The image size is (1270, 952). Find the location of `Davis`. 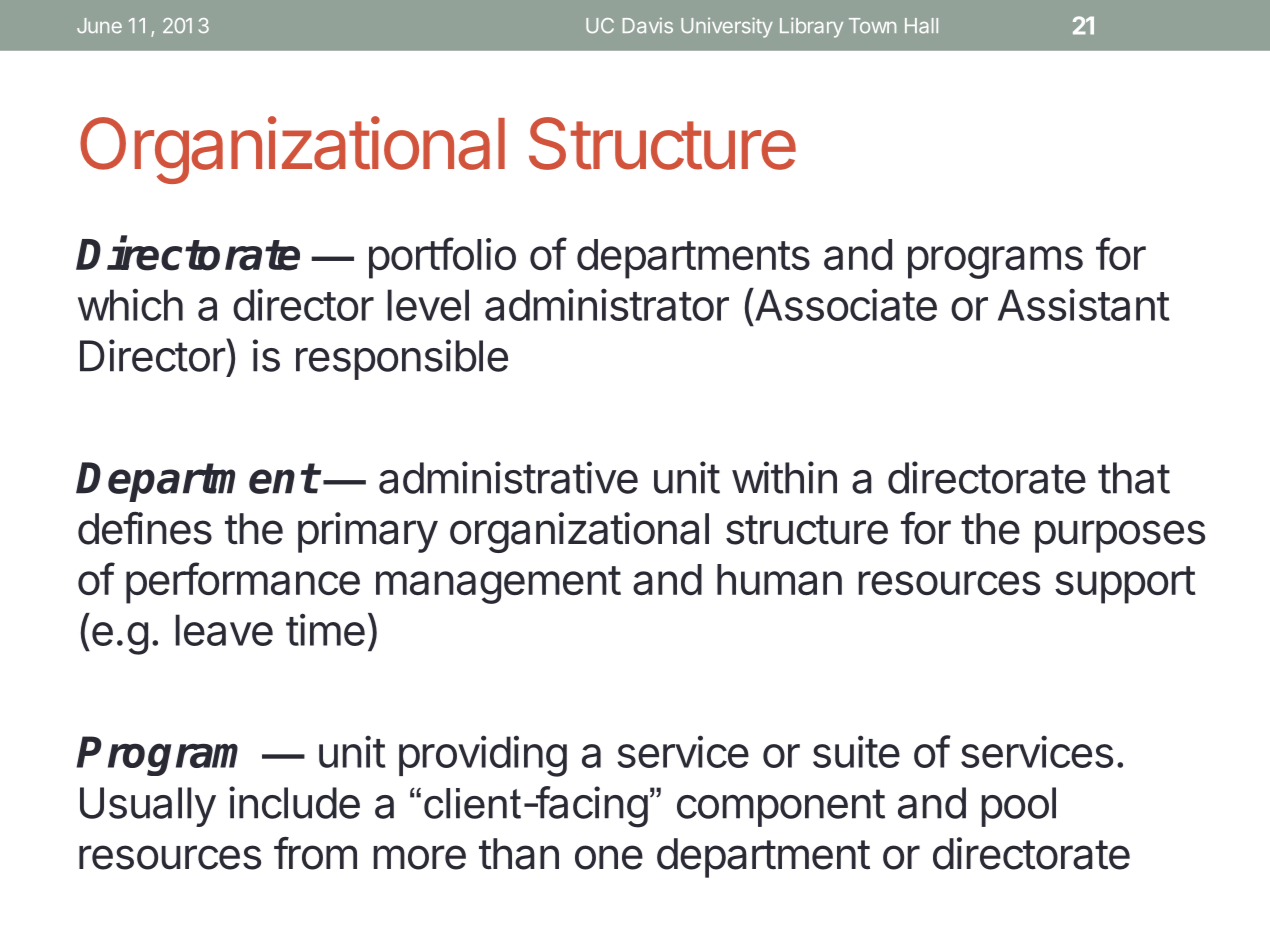

Davis is located at coordinates (648, 25).
